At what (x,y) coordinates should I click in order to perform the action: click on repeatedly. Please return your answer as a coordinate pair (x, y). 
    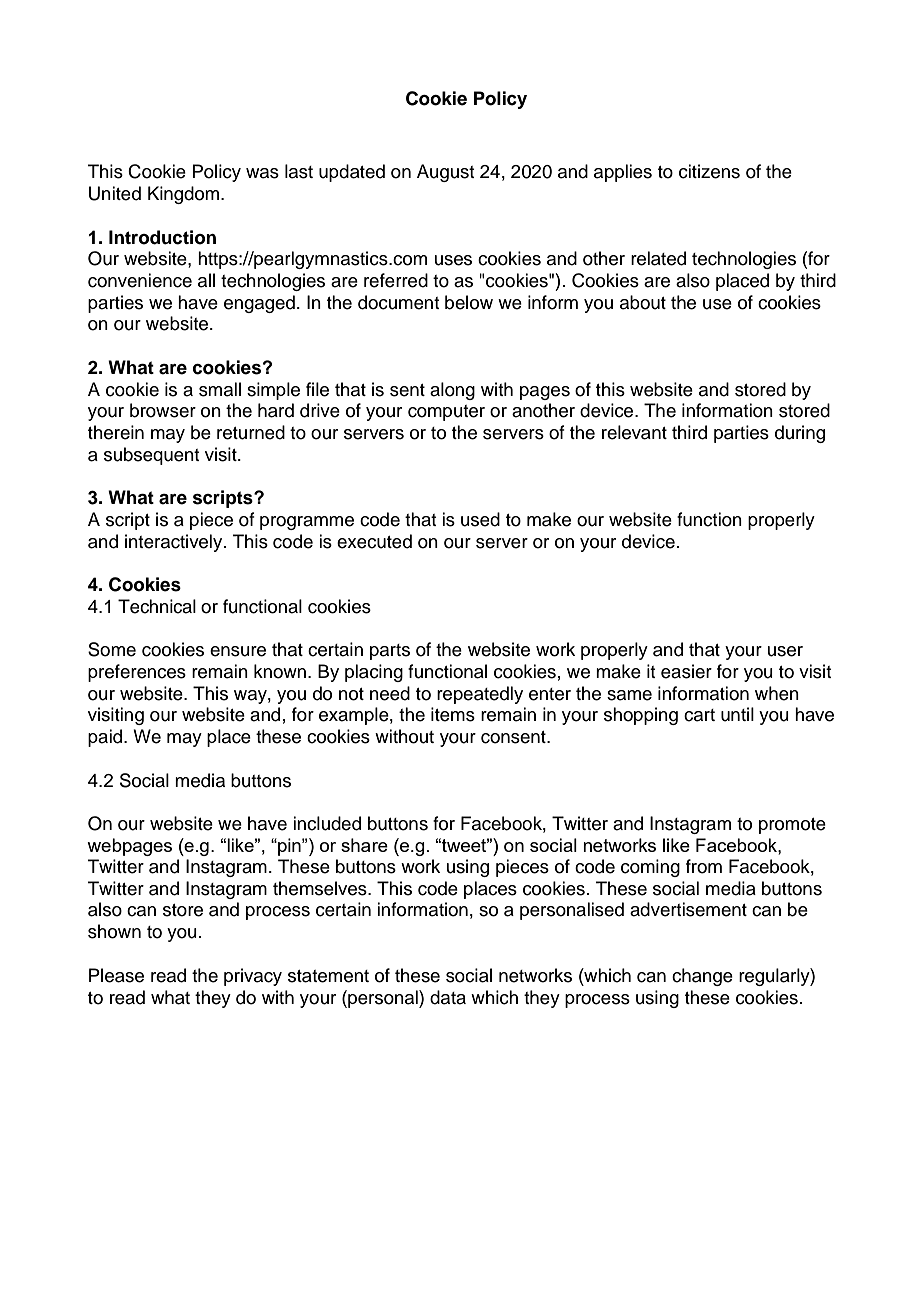
    Looking at the image, I should click on (480, 695).
